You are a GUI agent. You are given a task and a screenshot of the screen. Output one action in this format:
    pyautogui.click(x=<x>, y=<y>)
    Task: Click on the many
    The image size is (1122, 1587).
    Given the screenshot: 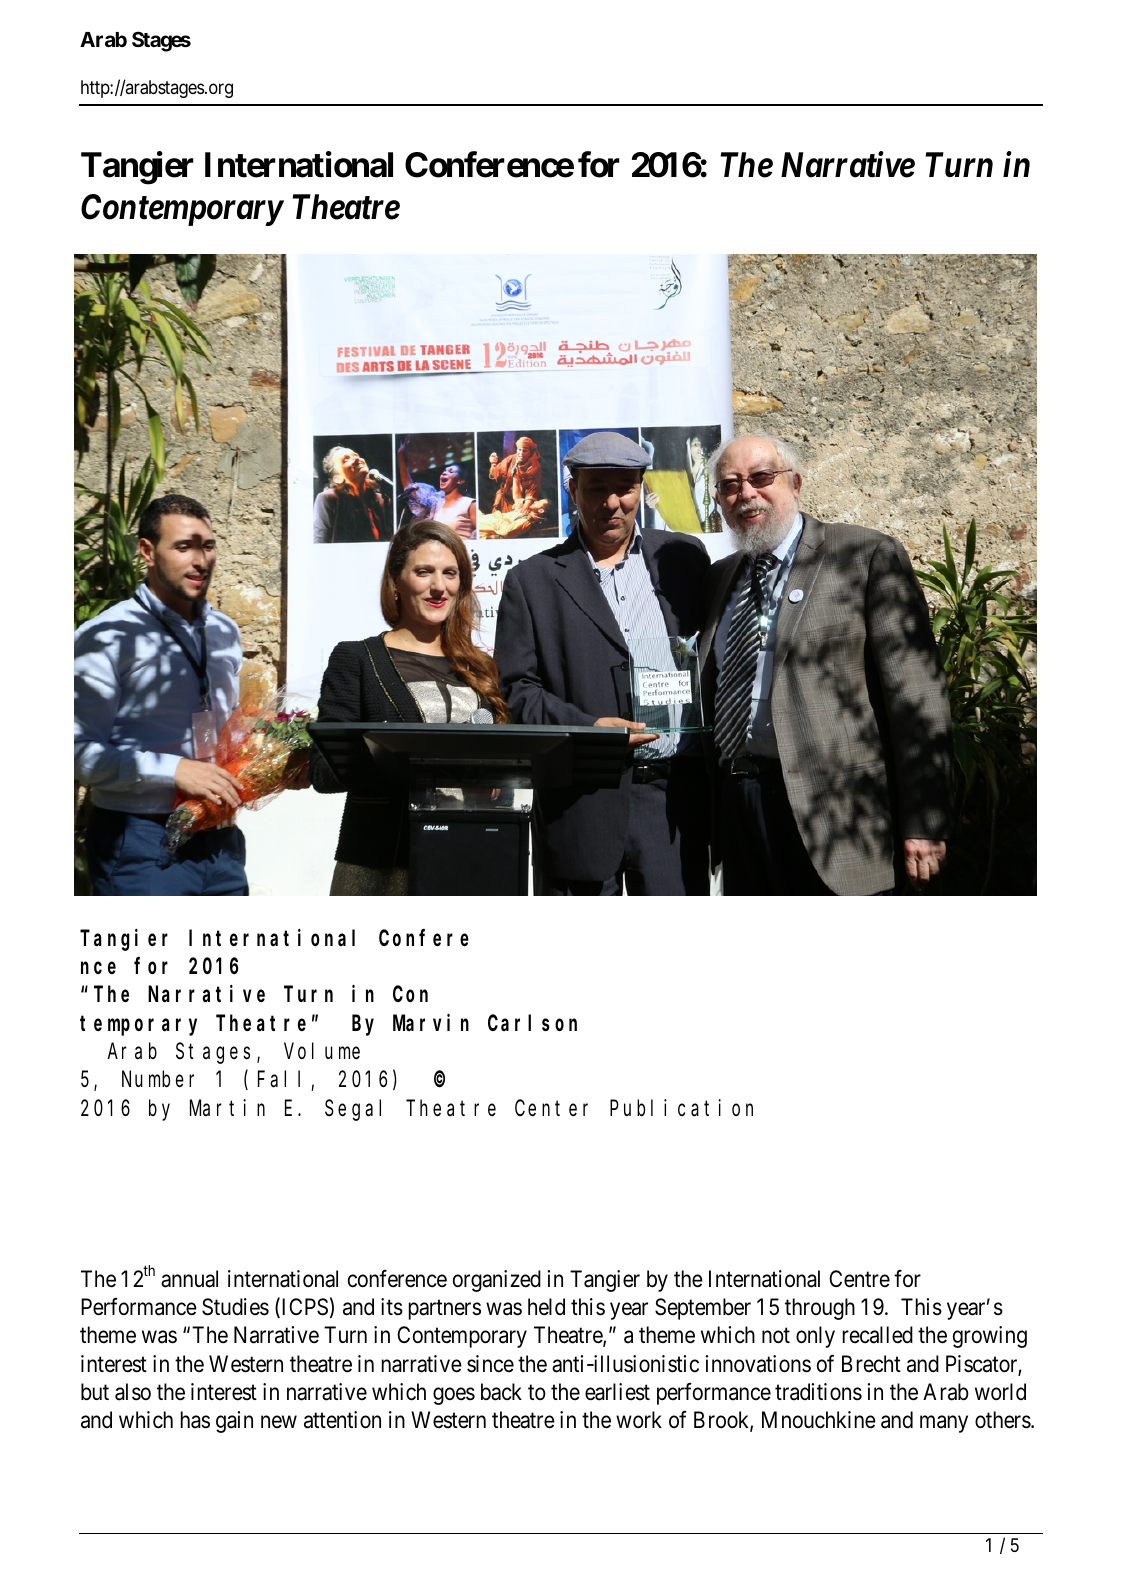 What is the action you would take?
    pyautogui.click(x=944, y=1424)
